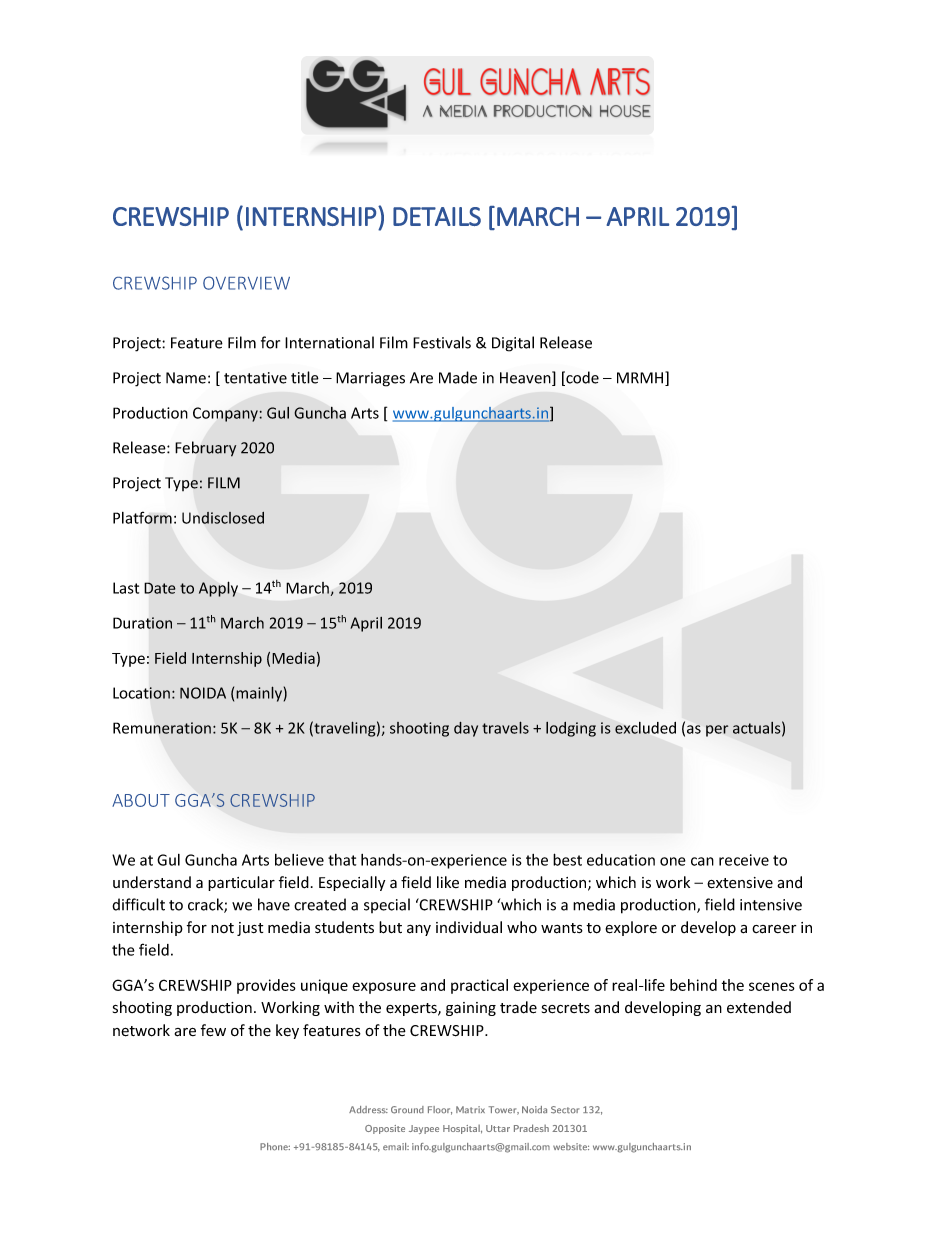 Image resolution: width=952 pixels, height=1233 pixels. What do you see at coordinates (505, 727) in the screenshot?
I see `travels` at bounding box center [505, 727].
